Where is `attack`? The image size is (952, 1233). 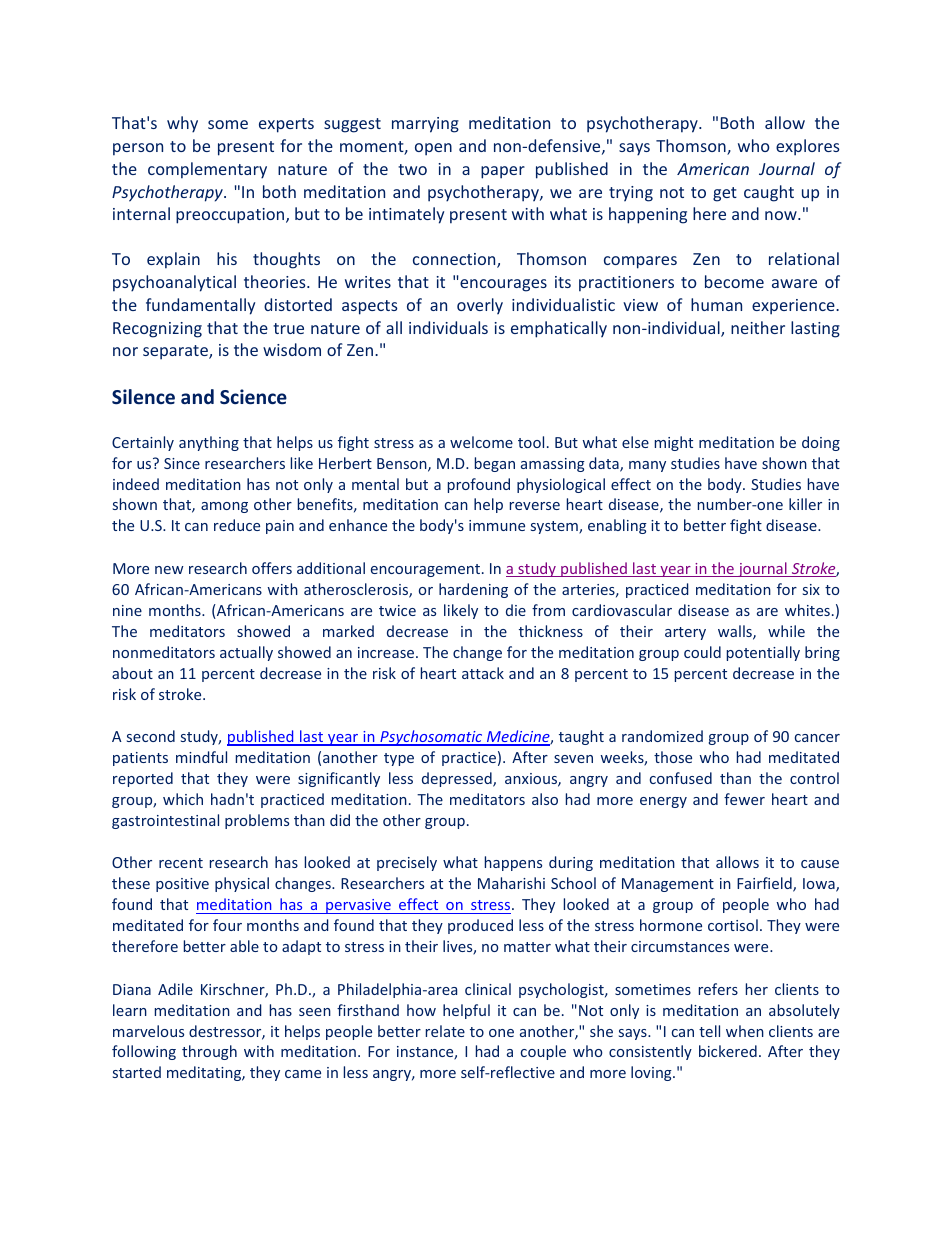
attack is located at coordinates (483, 673).
